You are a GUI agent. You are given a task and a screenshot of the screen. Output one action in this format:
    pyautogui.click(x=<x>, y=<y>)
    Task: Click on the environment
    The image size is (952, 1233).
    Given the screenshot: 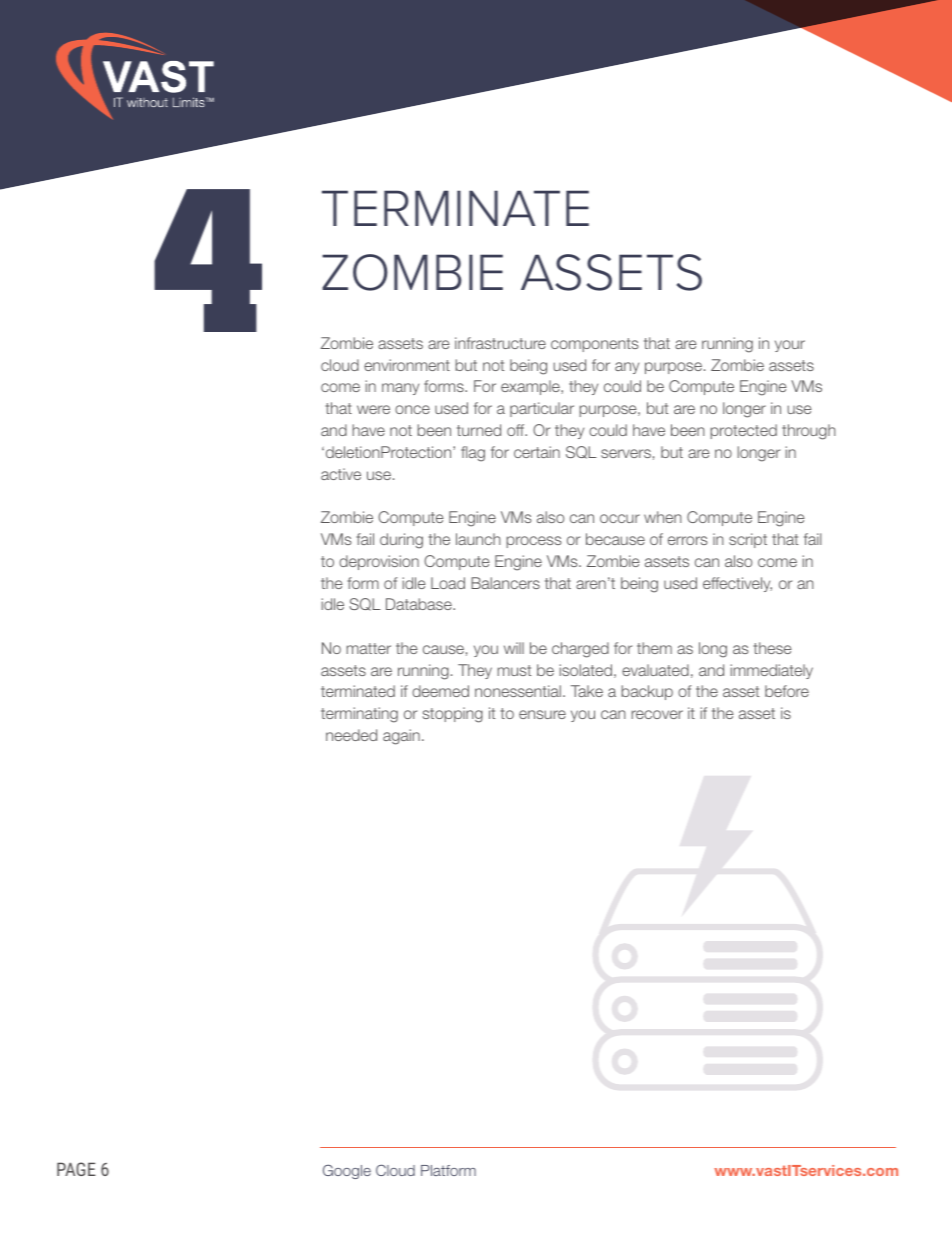 What is the action you would take?
    pyautogui.click(x=407, y=365)
